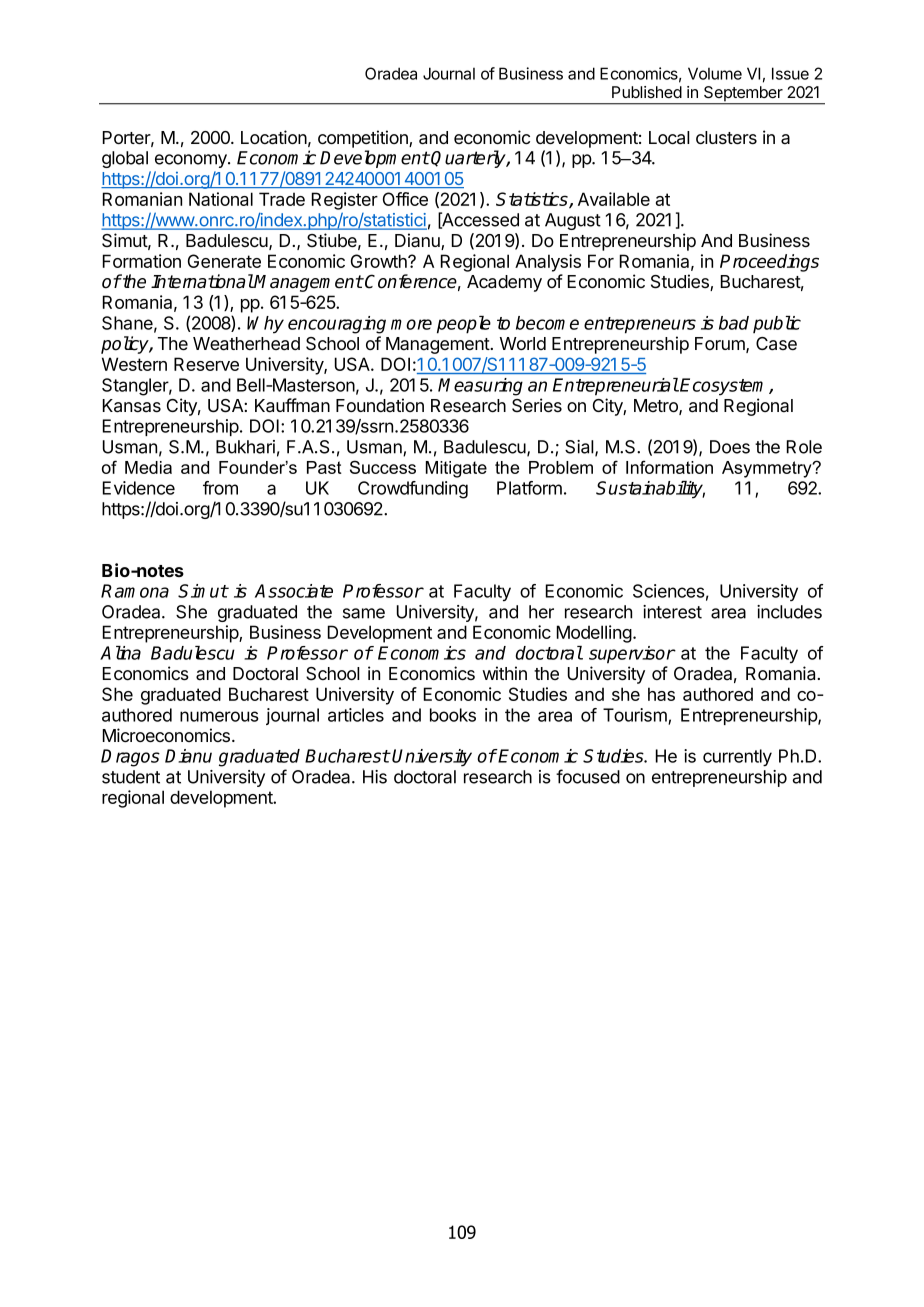 Image resolution: width=924 pixels, height=1307 pixels. I want to click on Bukhari, so click(245, 447).
